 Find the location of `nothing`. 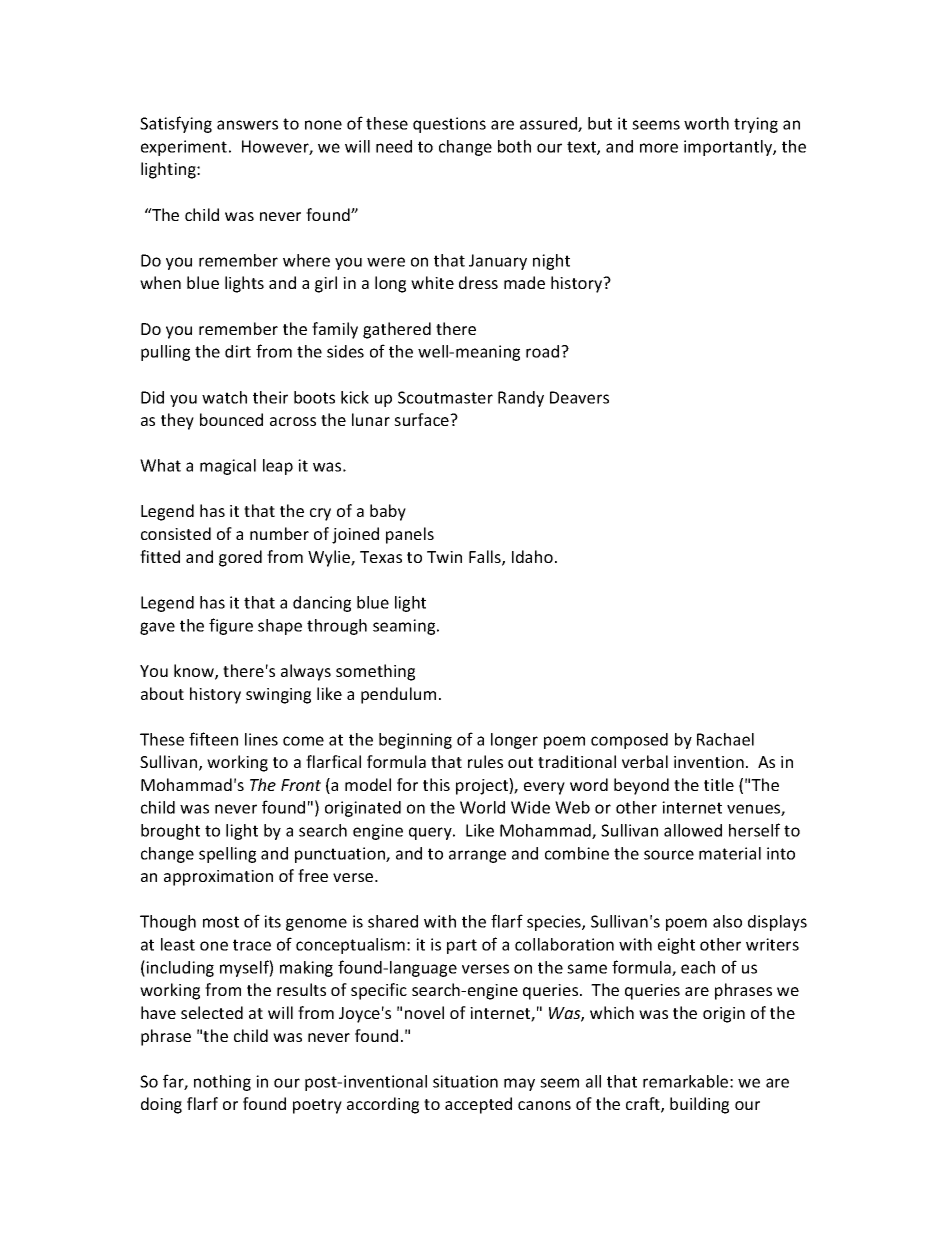

nothing is located at coordinates (222, 1083).
